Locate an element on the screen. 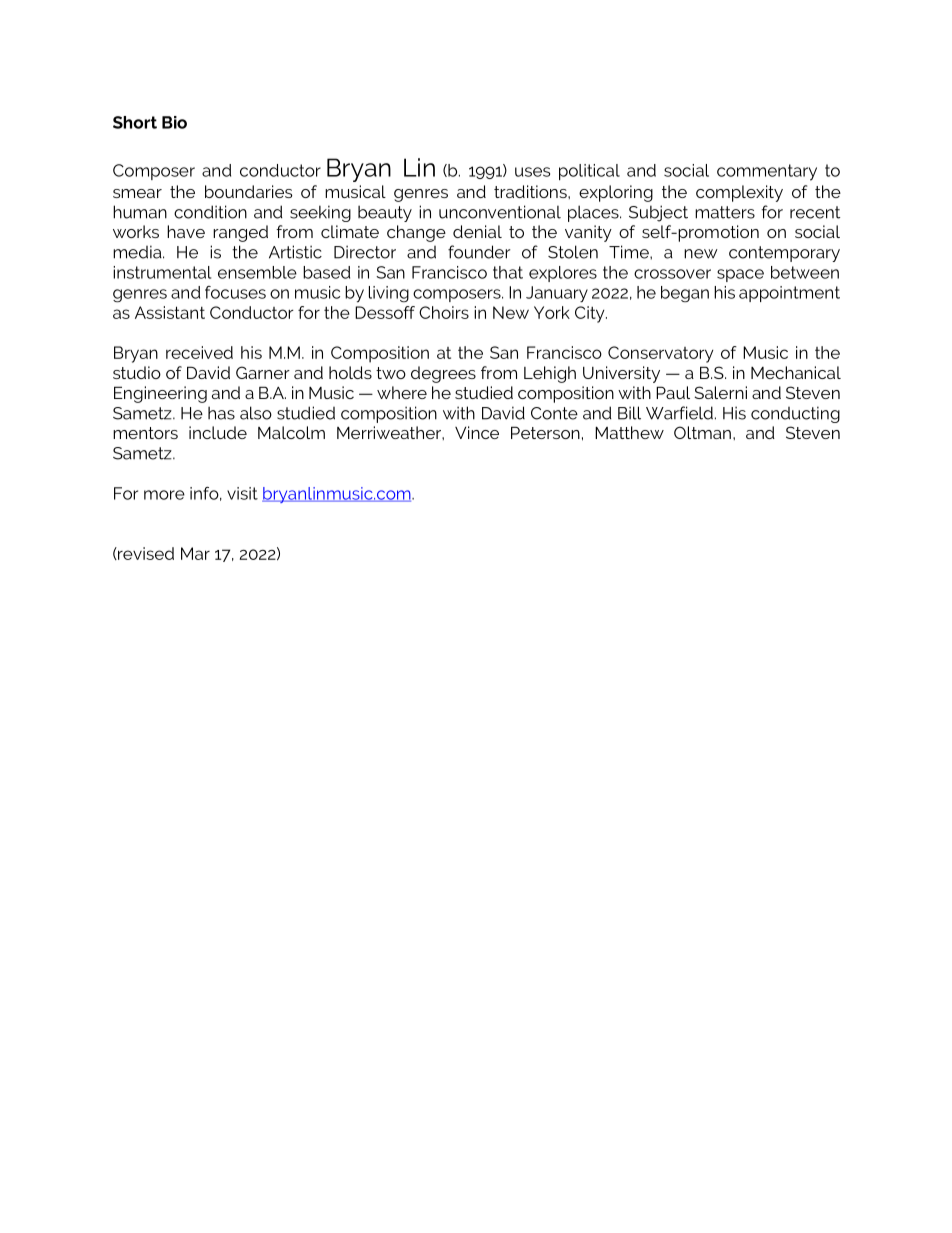 The image size is (952, 1233). Conservatory is located at coordinates (660, 354).
